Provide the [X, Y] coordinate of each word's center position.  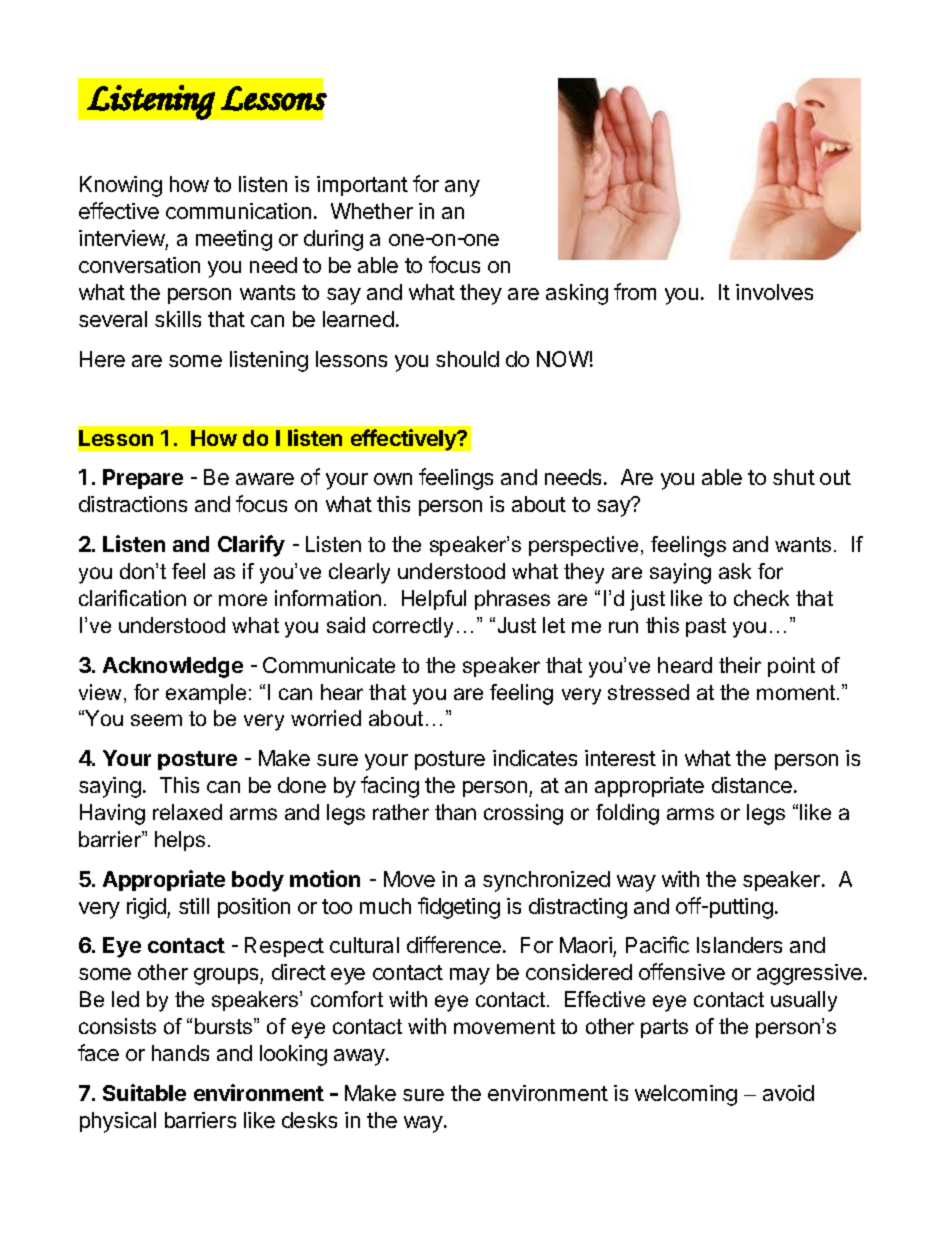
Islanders [739, 945]
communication [238, 211]
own [393, 479]
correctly [413, 627]
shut [794, 477]
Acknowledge [173, 667]
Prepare [143, 479]
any [462, 188]
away [360, 1057]
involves [774, 292]
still [194, 906]
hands [180, 1053]
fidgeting [459, 908]
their [740, 665]
